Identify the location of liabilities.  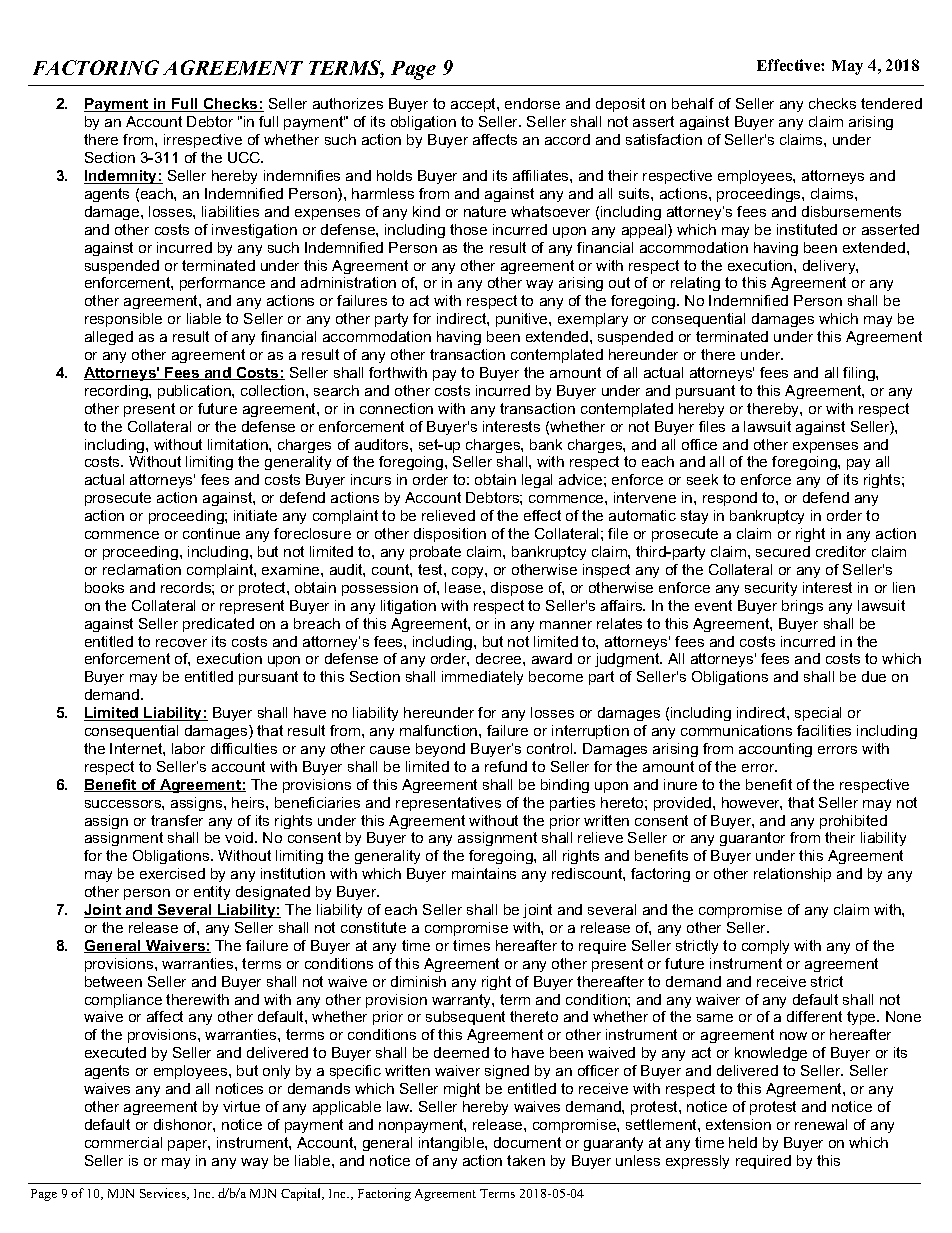
(230, 211).
